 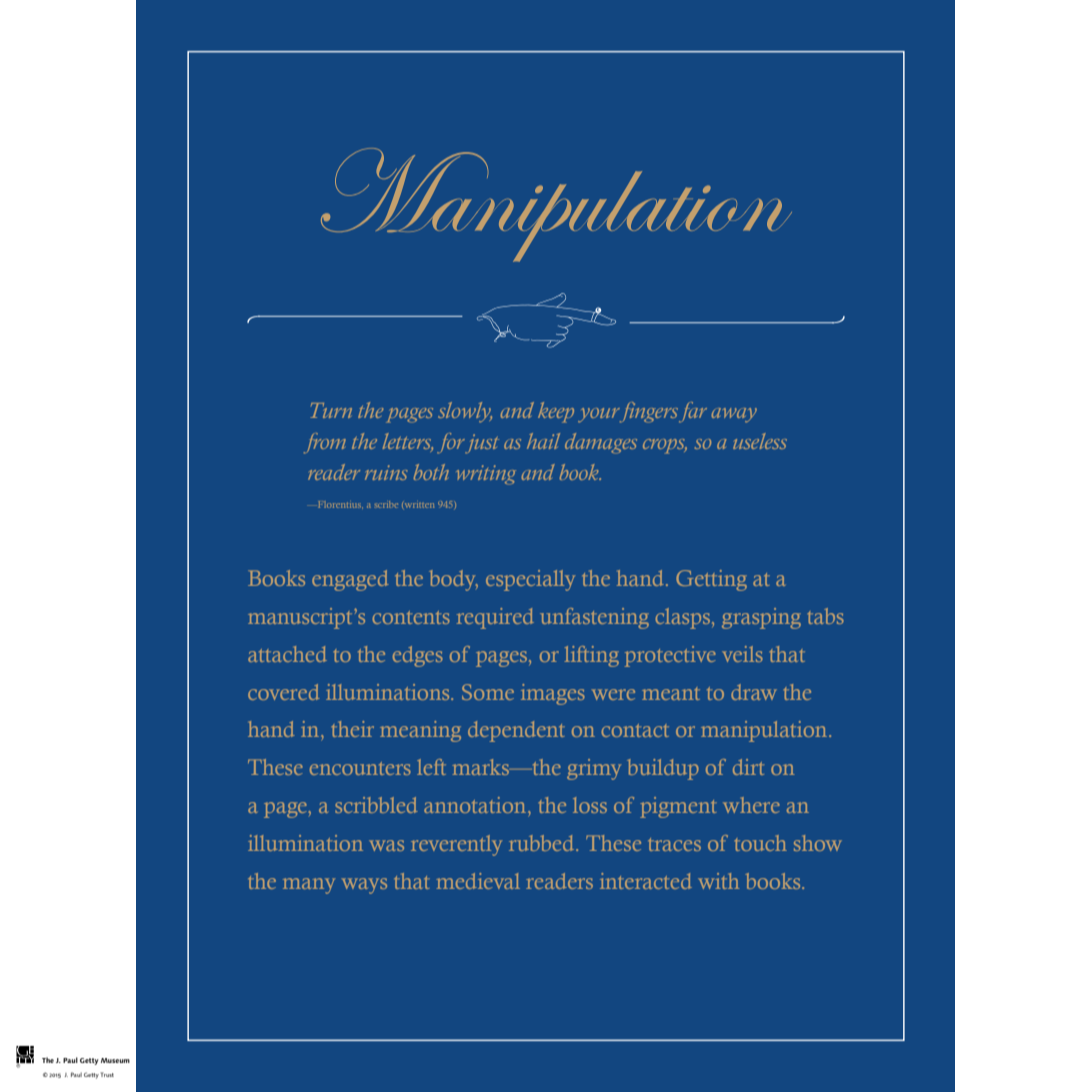 What do you see at coordinates (742, 654) in the screenshot?
I see `veils` at bounding box center [742, 654].
